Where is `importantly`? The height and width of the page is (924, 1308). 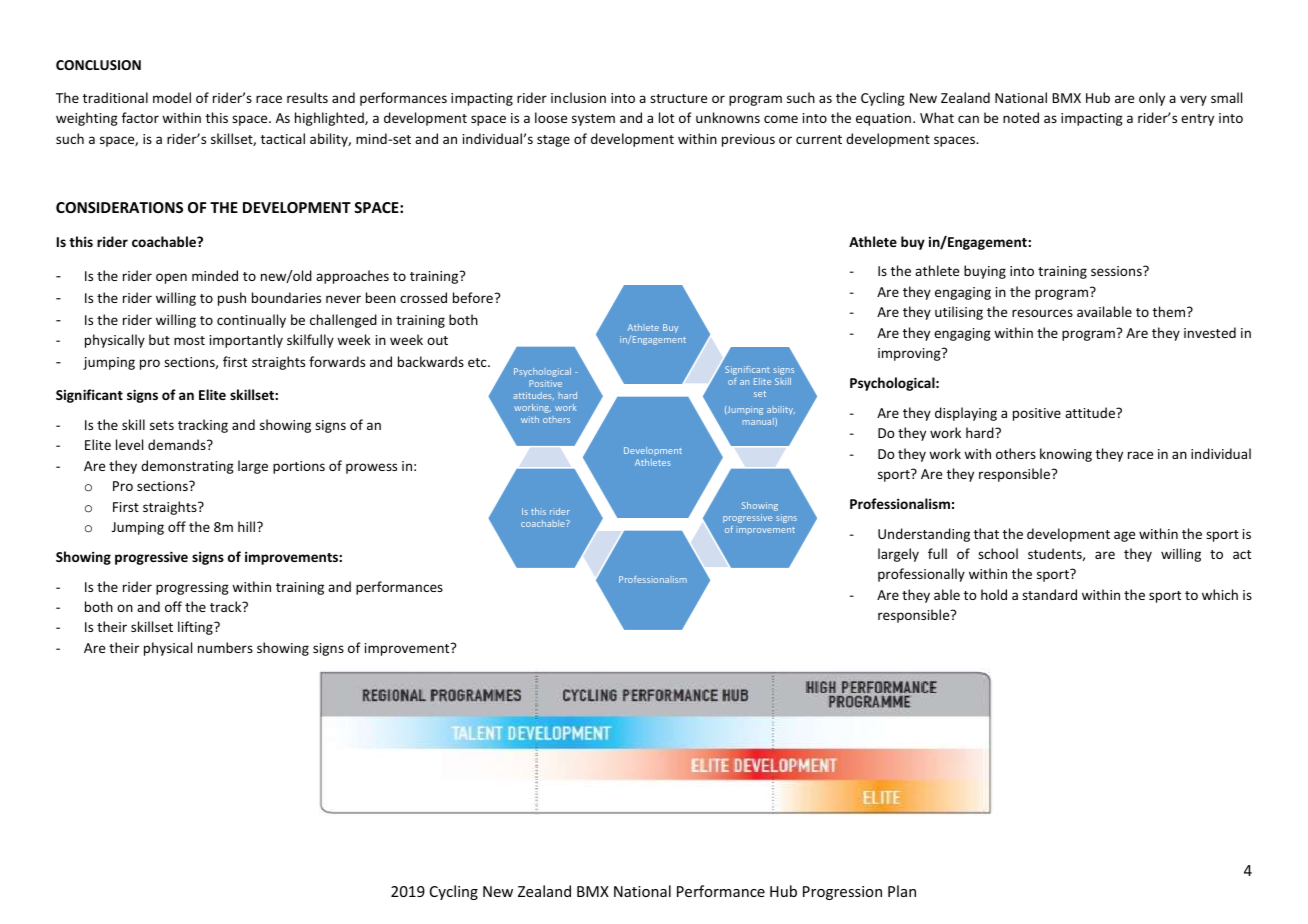
importantly is located at coordinates (246, 341).
